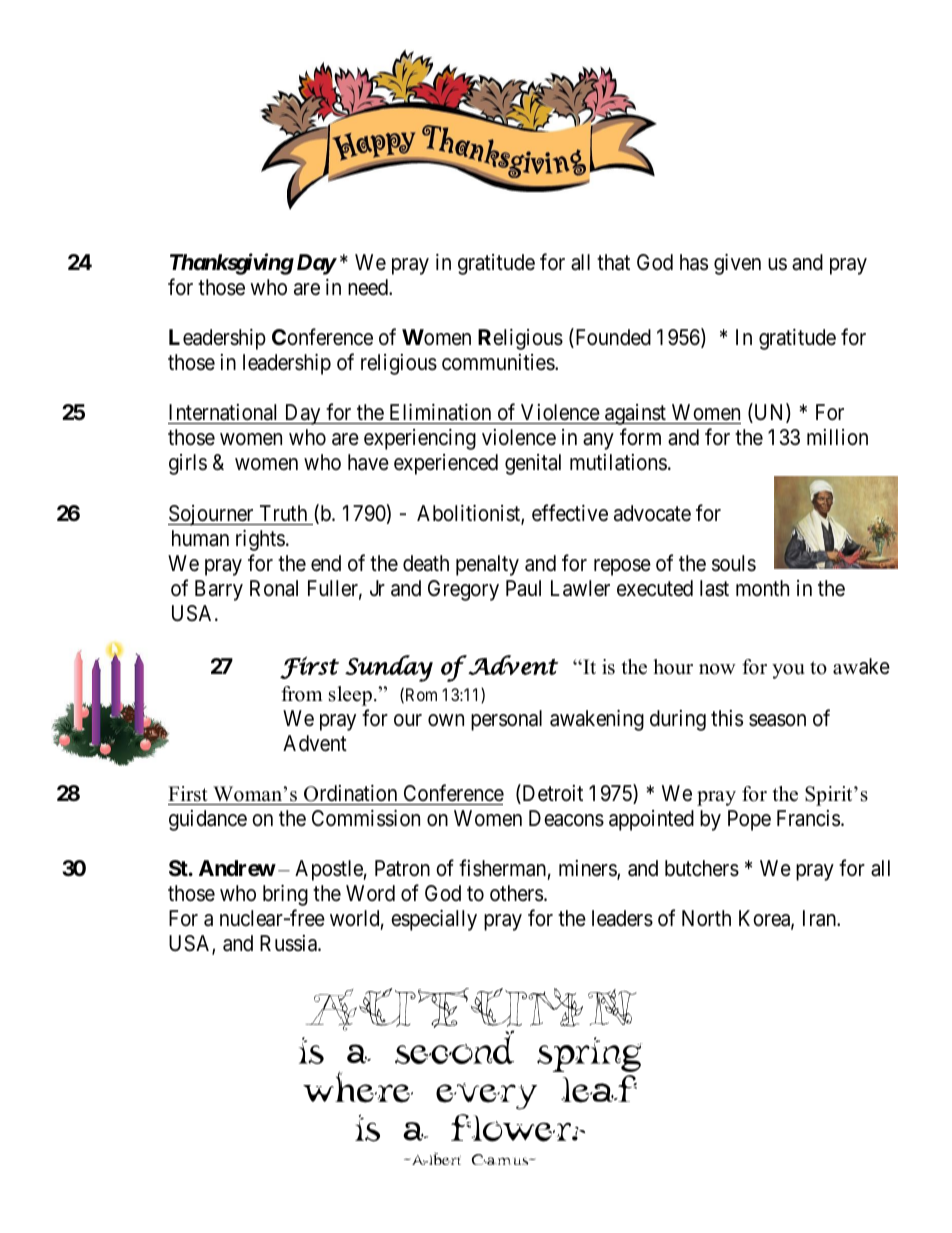  Describe the element at coordinates (613, 262) in the document. I see `that` at that location.
